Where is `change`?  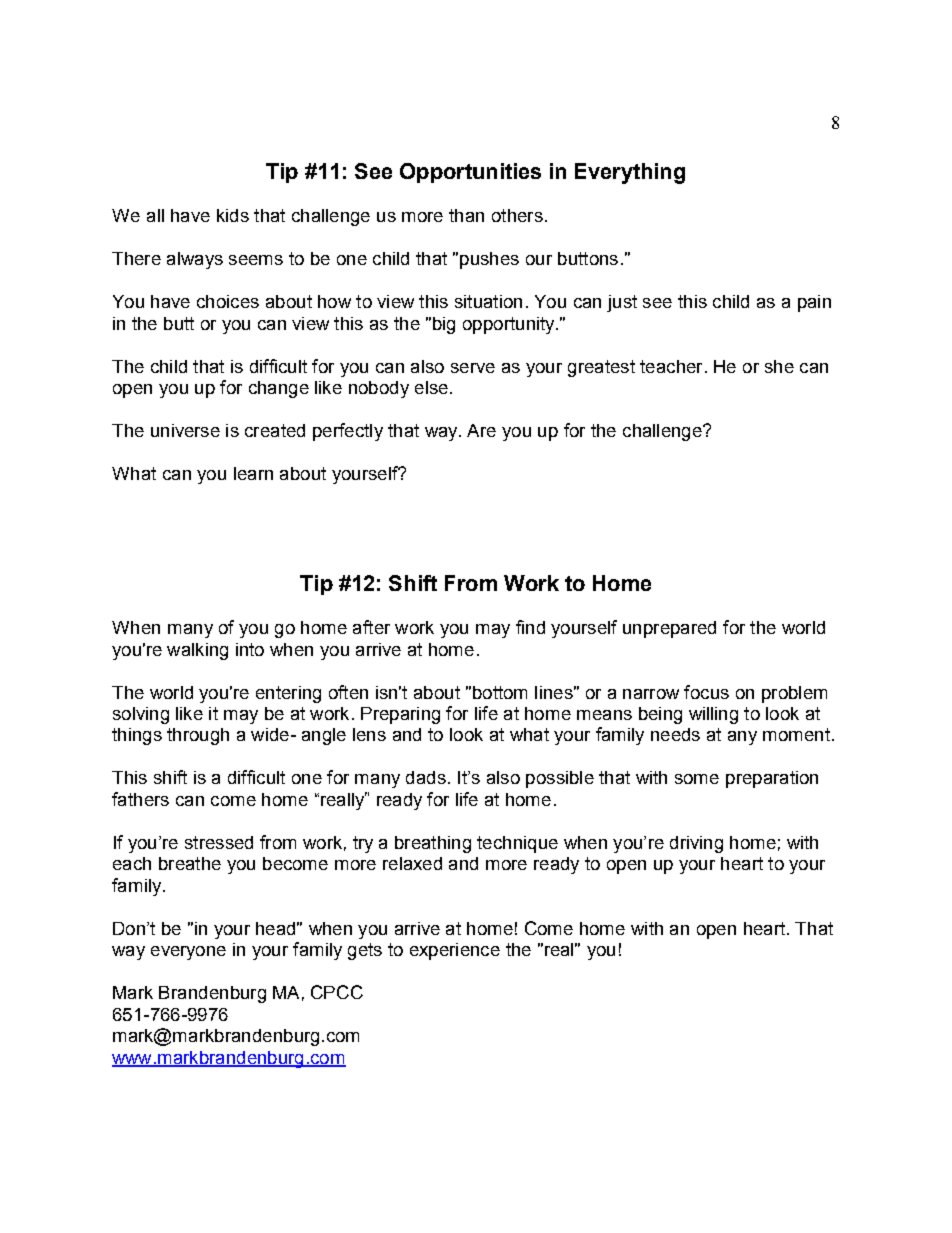 change is located at coordinates (279, 389).
